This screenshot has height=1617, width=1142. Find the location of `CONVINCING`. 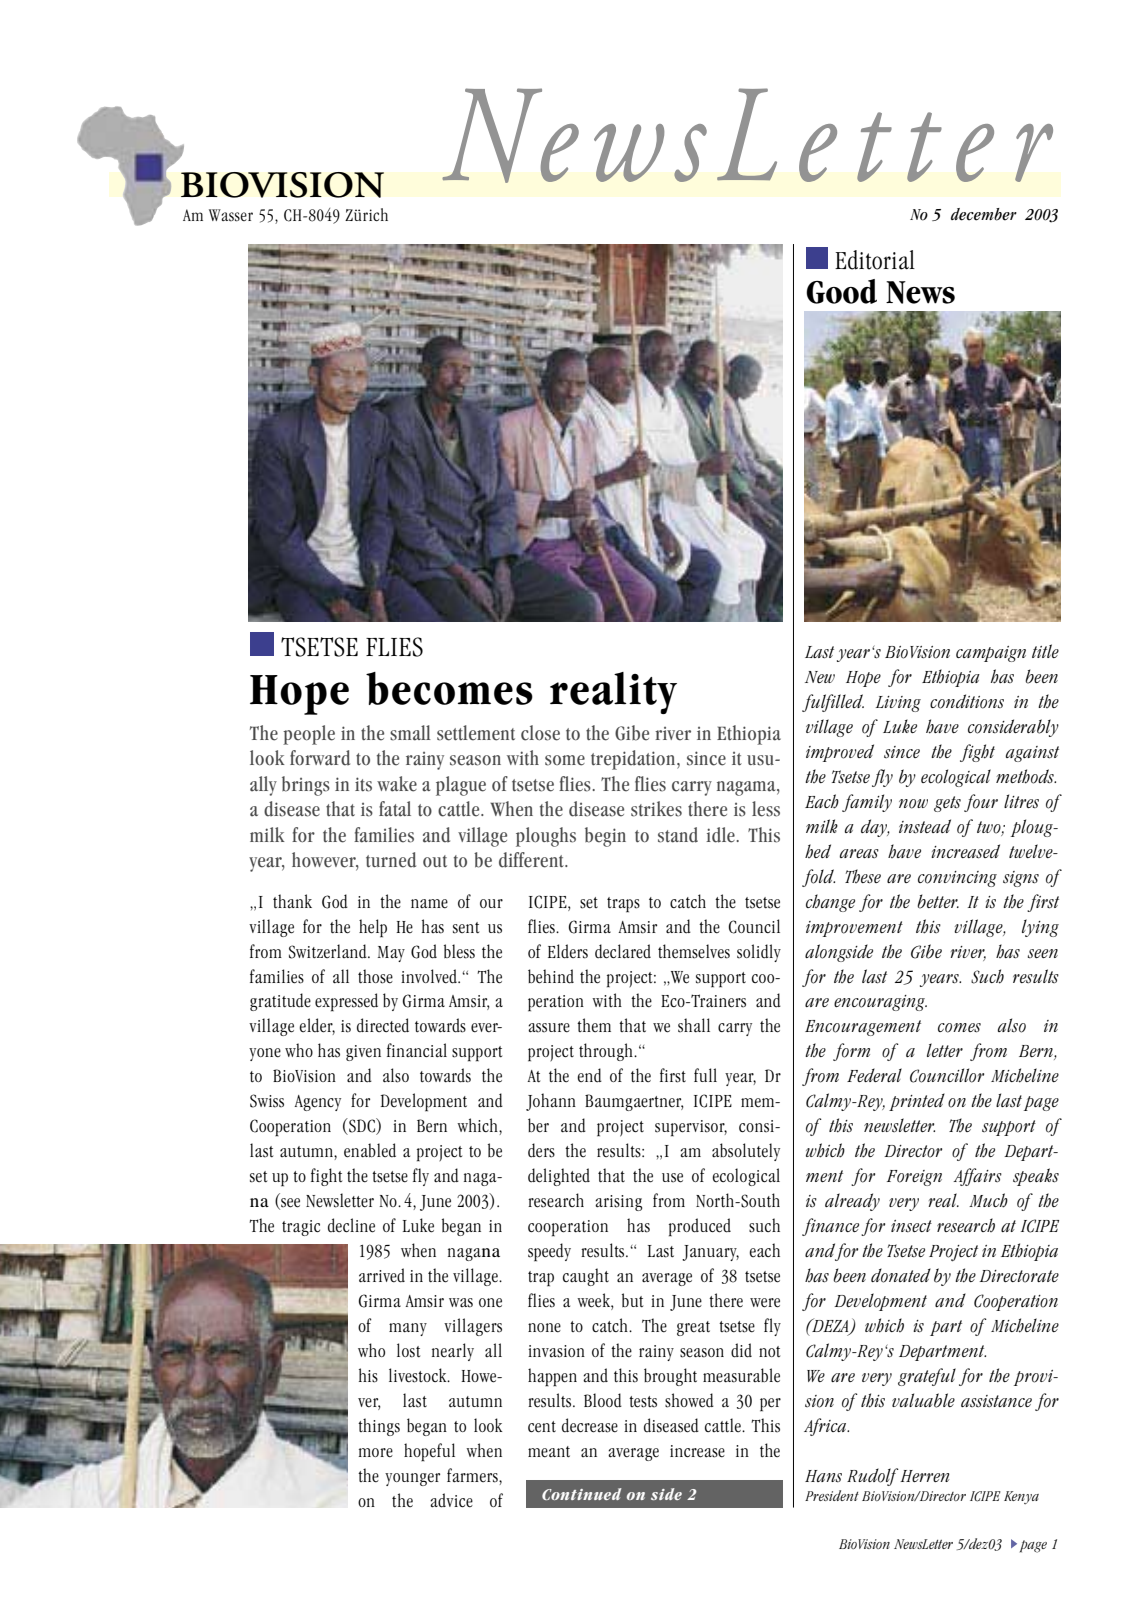

CONVINCING is located at coordinates (957, 879).
